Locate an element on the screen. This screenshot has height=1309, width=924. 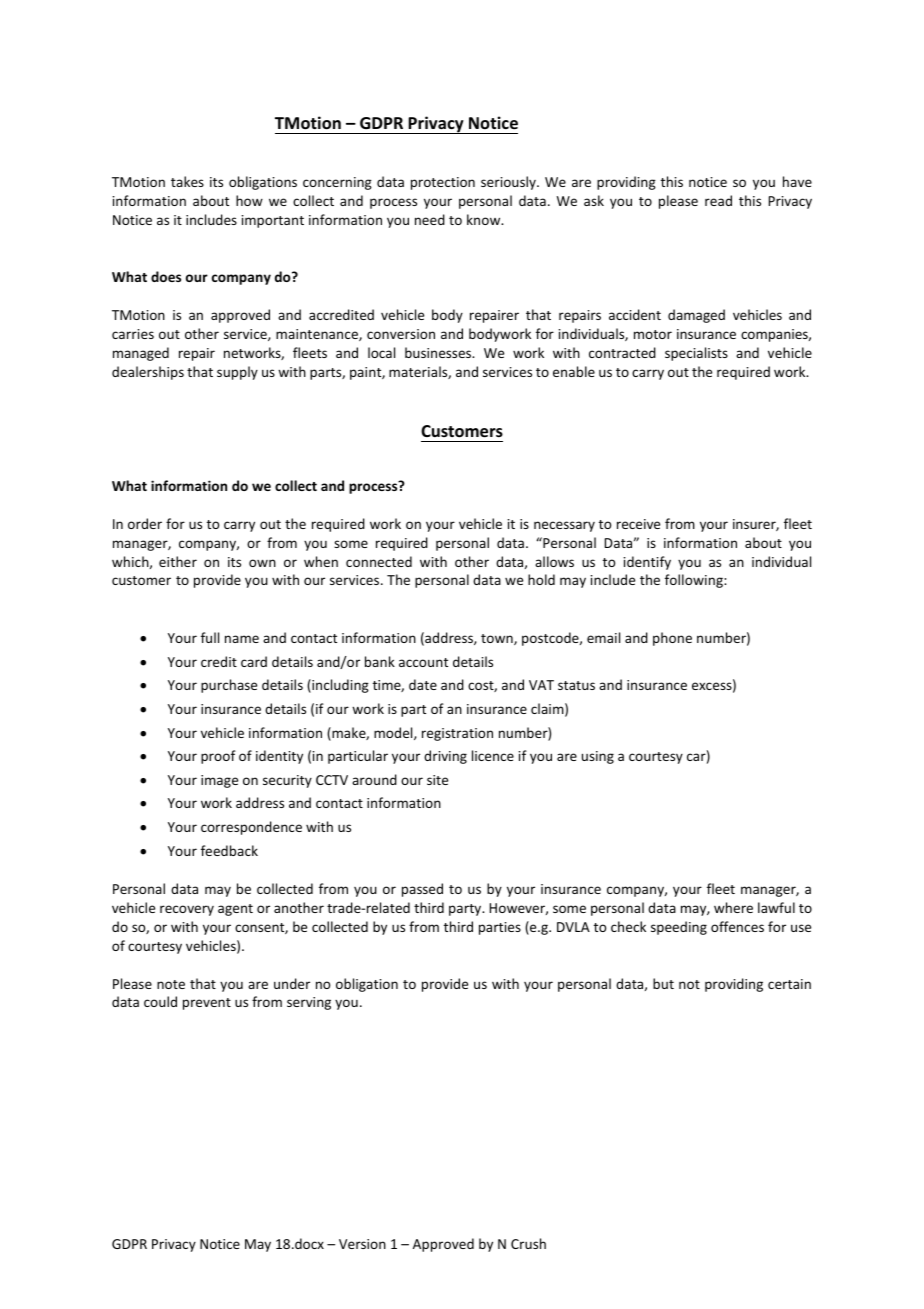
phone is located at coordinates (672, 639).
